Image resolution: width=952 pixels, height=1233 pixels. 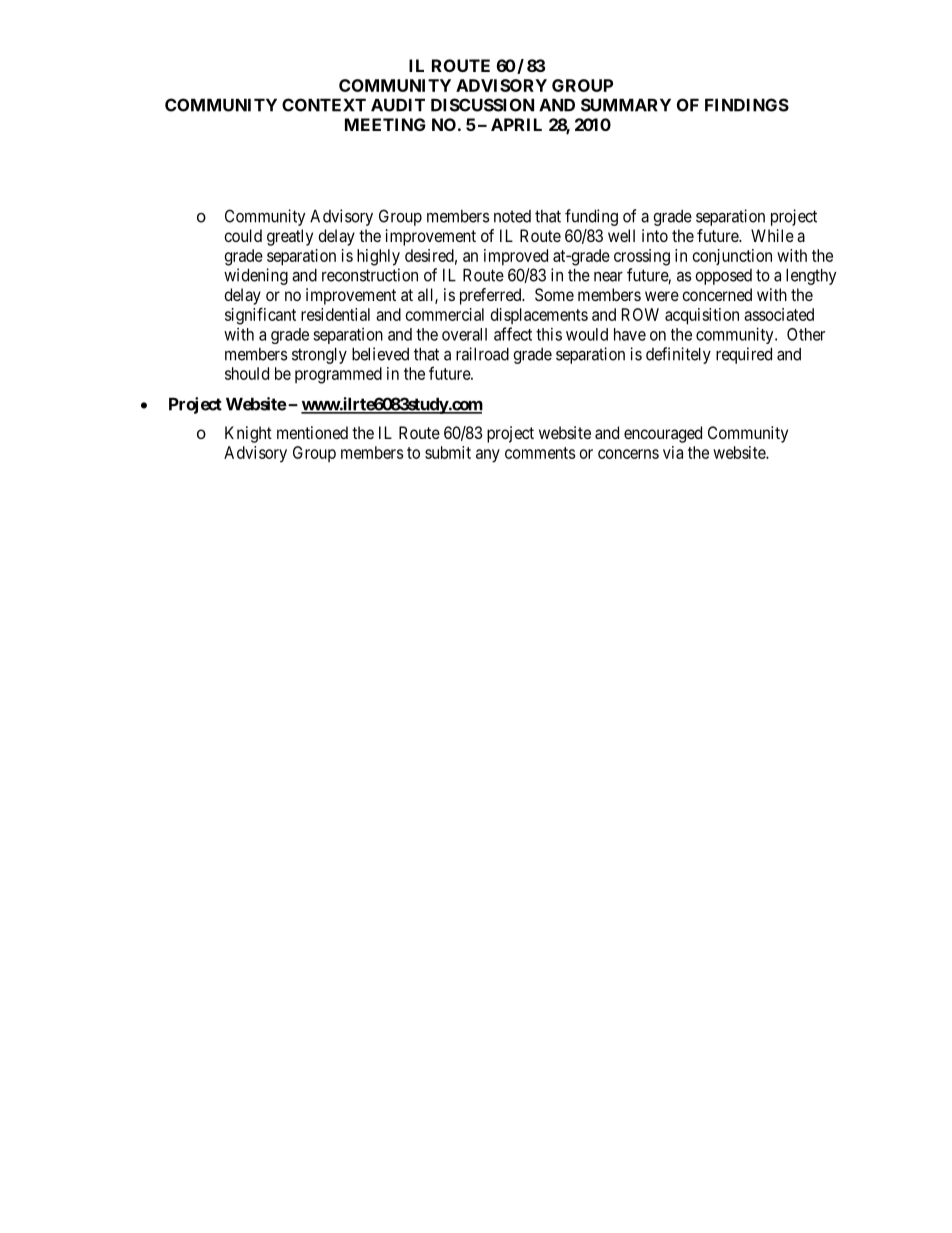 I want to click on FINDINGS, so click(x=747, y=105).
